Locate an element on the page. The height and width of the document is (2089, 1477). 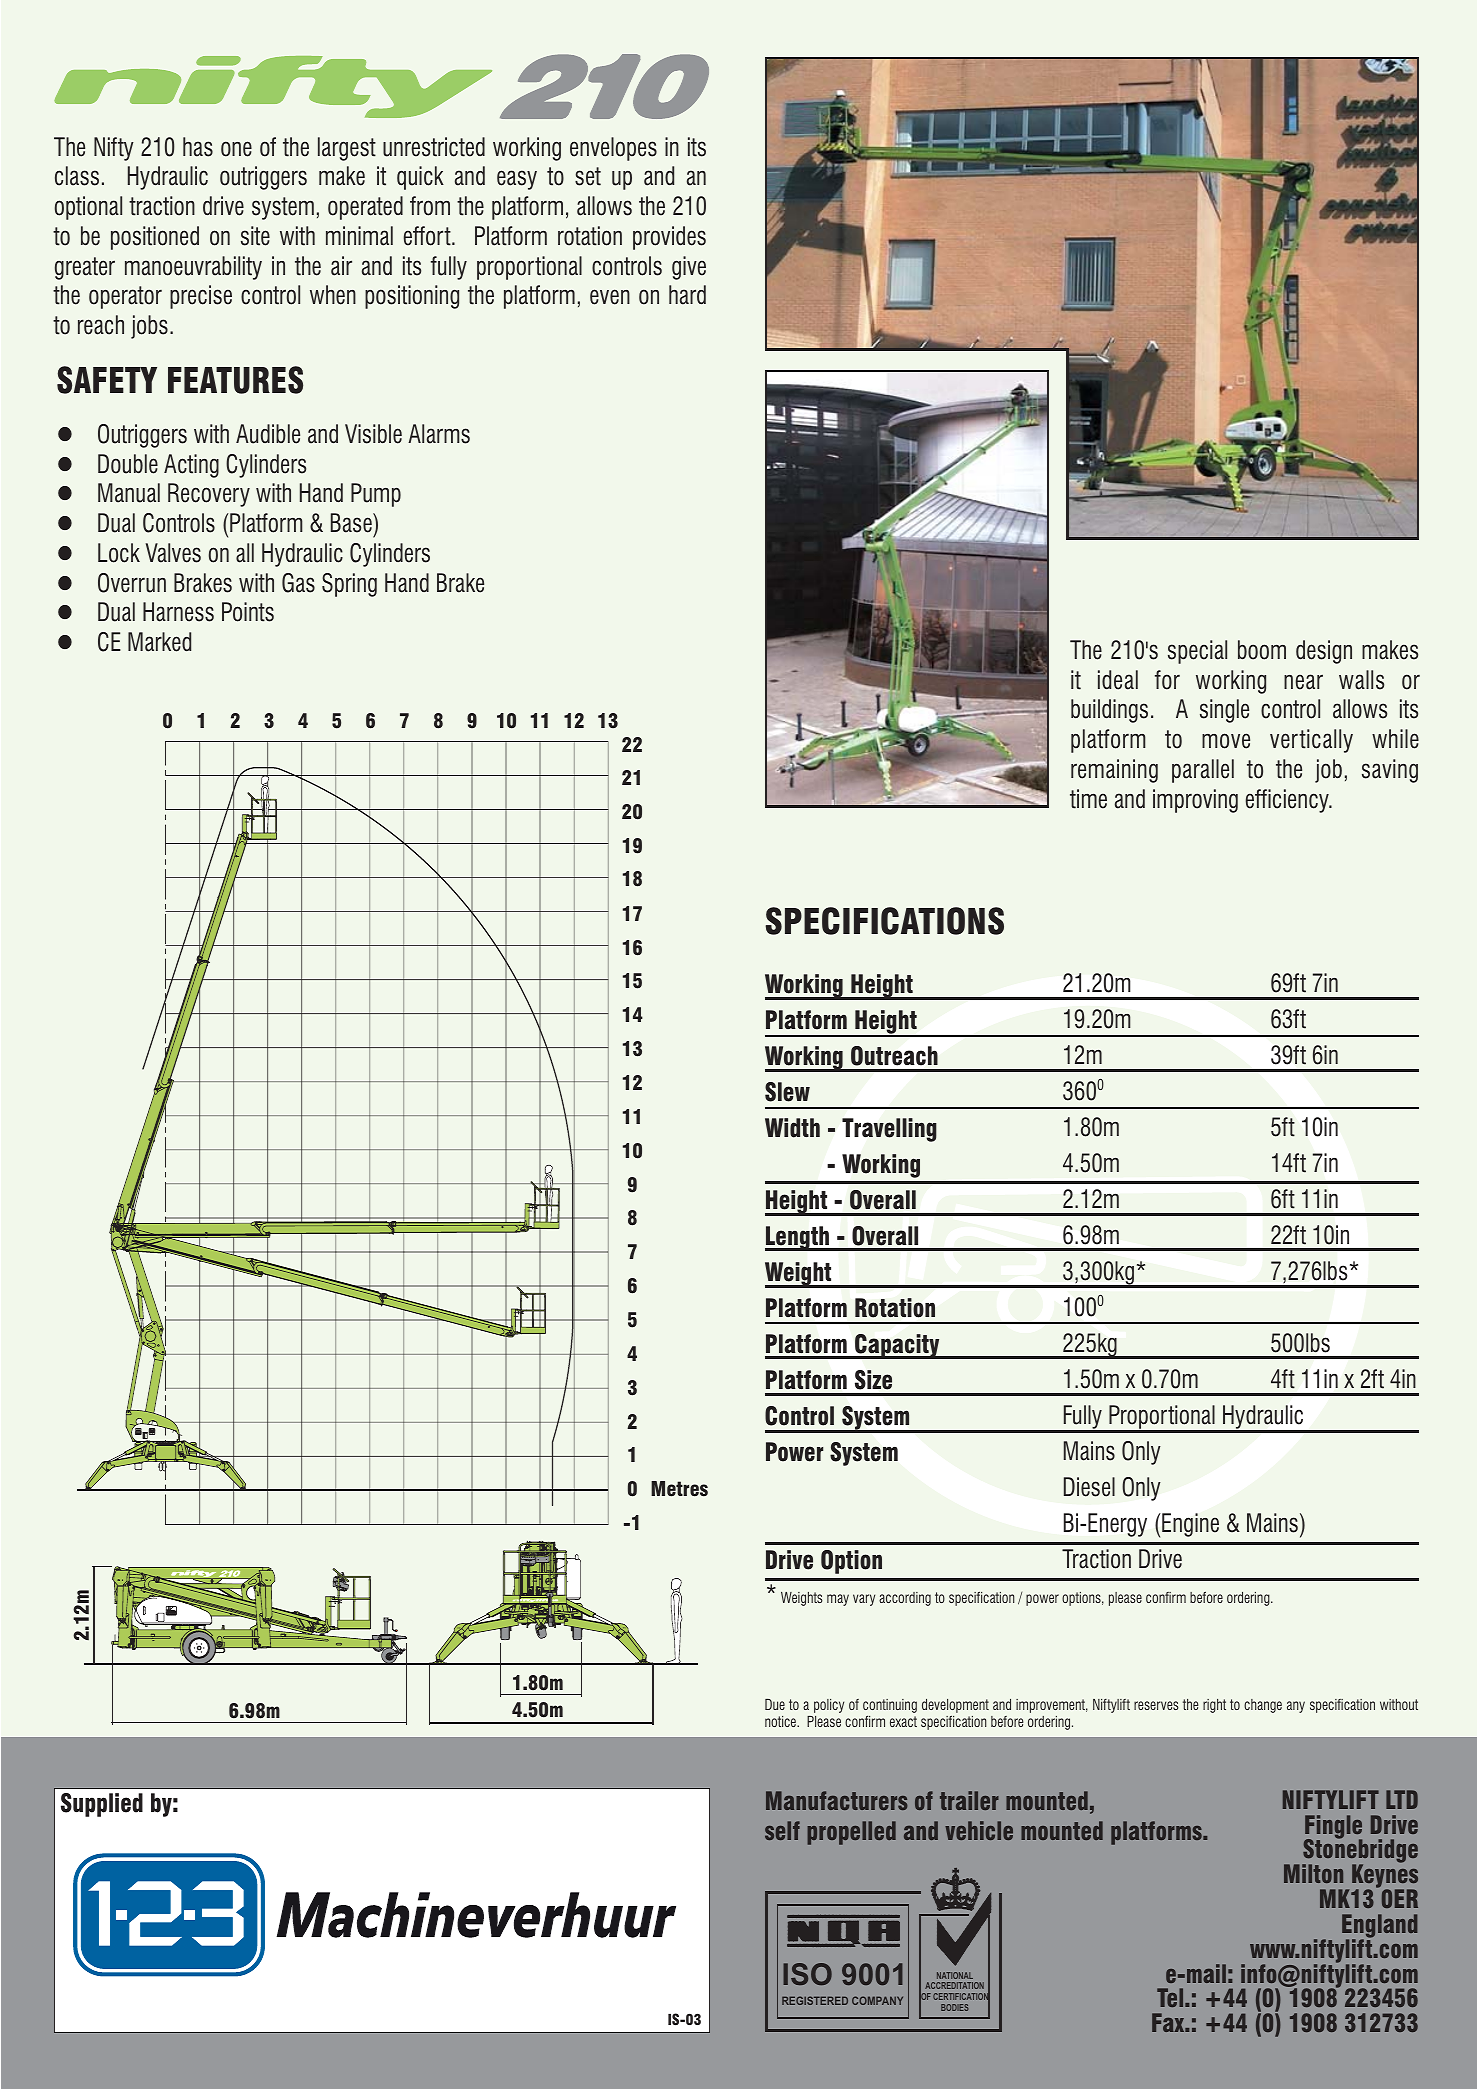
Length is located at coordinates (798, 1238).
